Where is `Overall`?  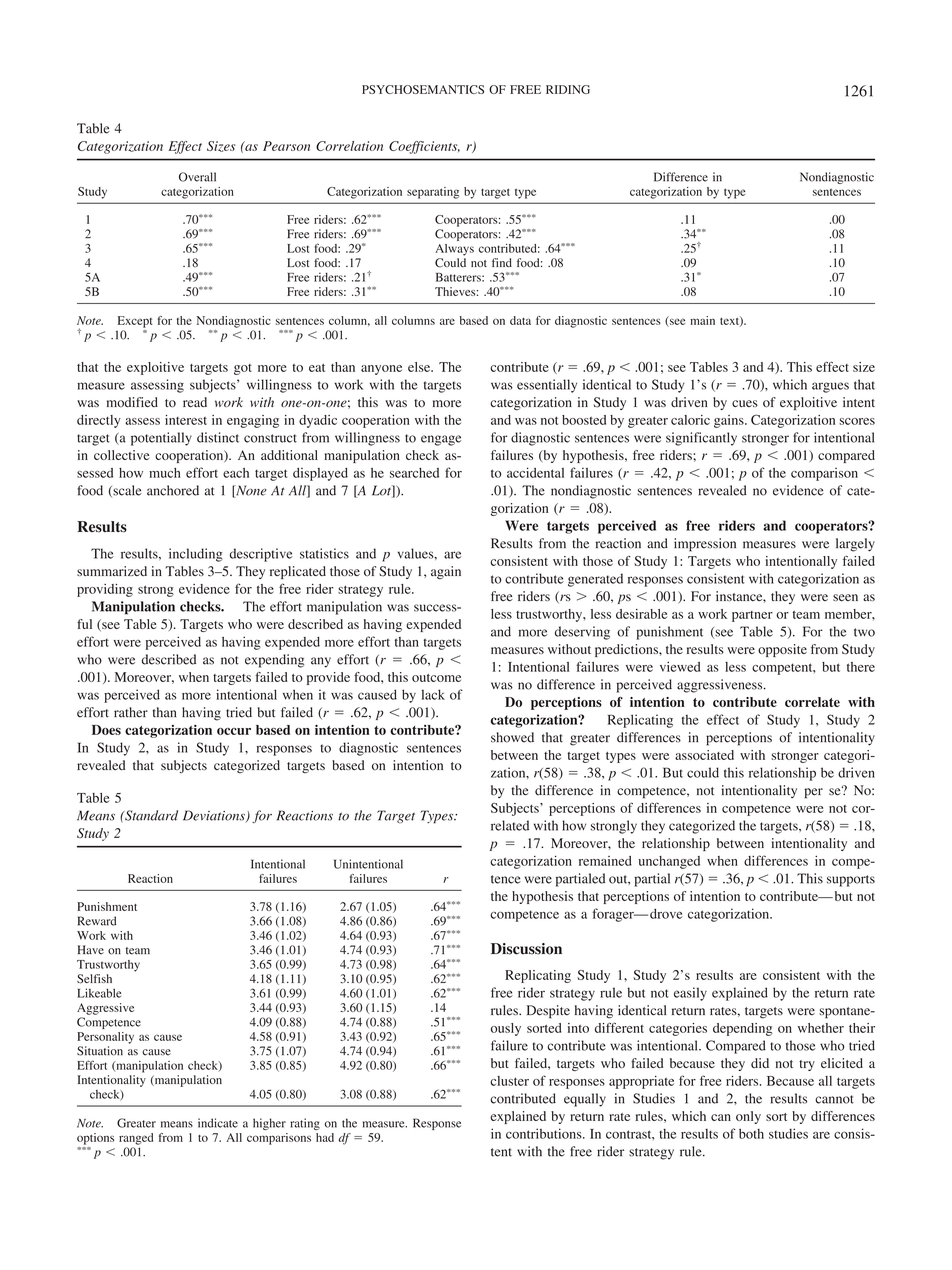 Overall is located at coordinates (197, 177).
